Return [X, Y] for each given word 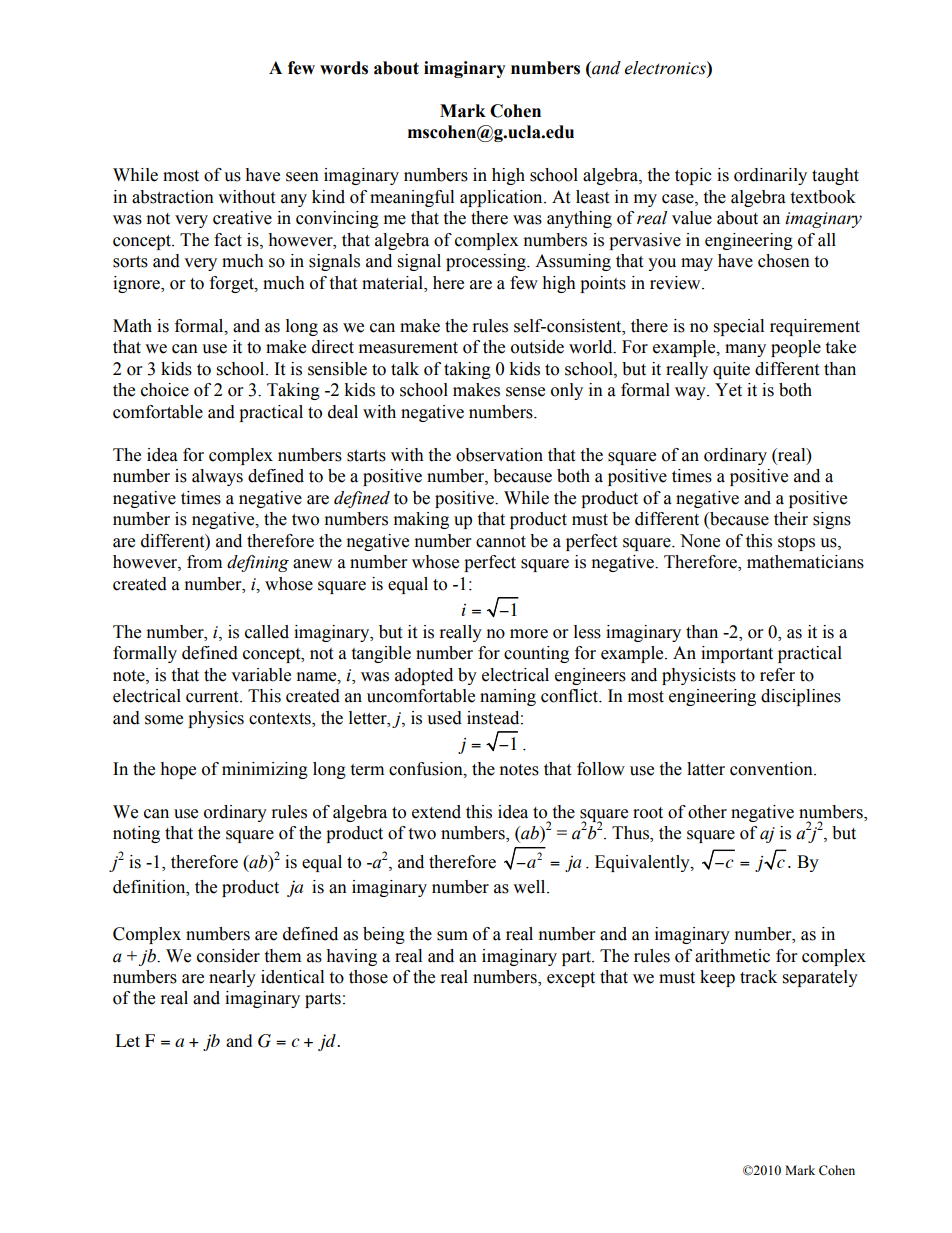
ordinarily [770, 176]
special [739, 327]
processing [487, 262]
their [791, 519]
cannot [501, 542]
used [444, 718]
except [571, 979]
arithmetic [732, 956]
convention [772, 769]
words [344, 68]
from [204, 562]
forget [233, 284]
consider [228, 956]
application [502, 198]
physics [216, 719]
